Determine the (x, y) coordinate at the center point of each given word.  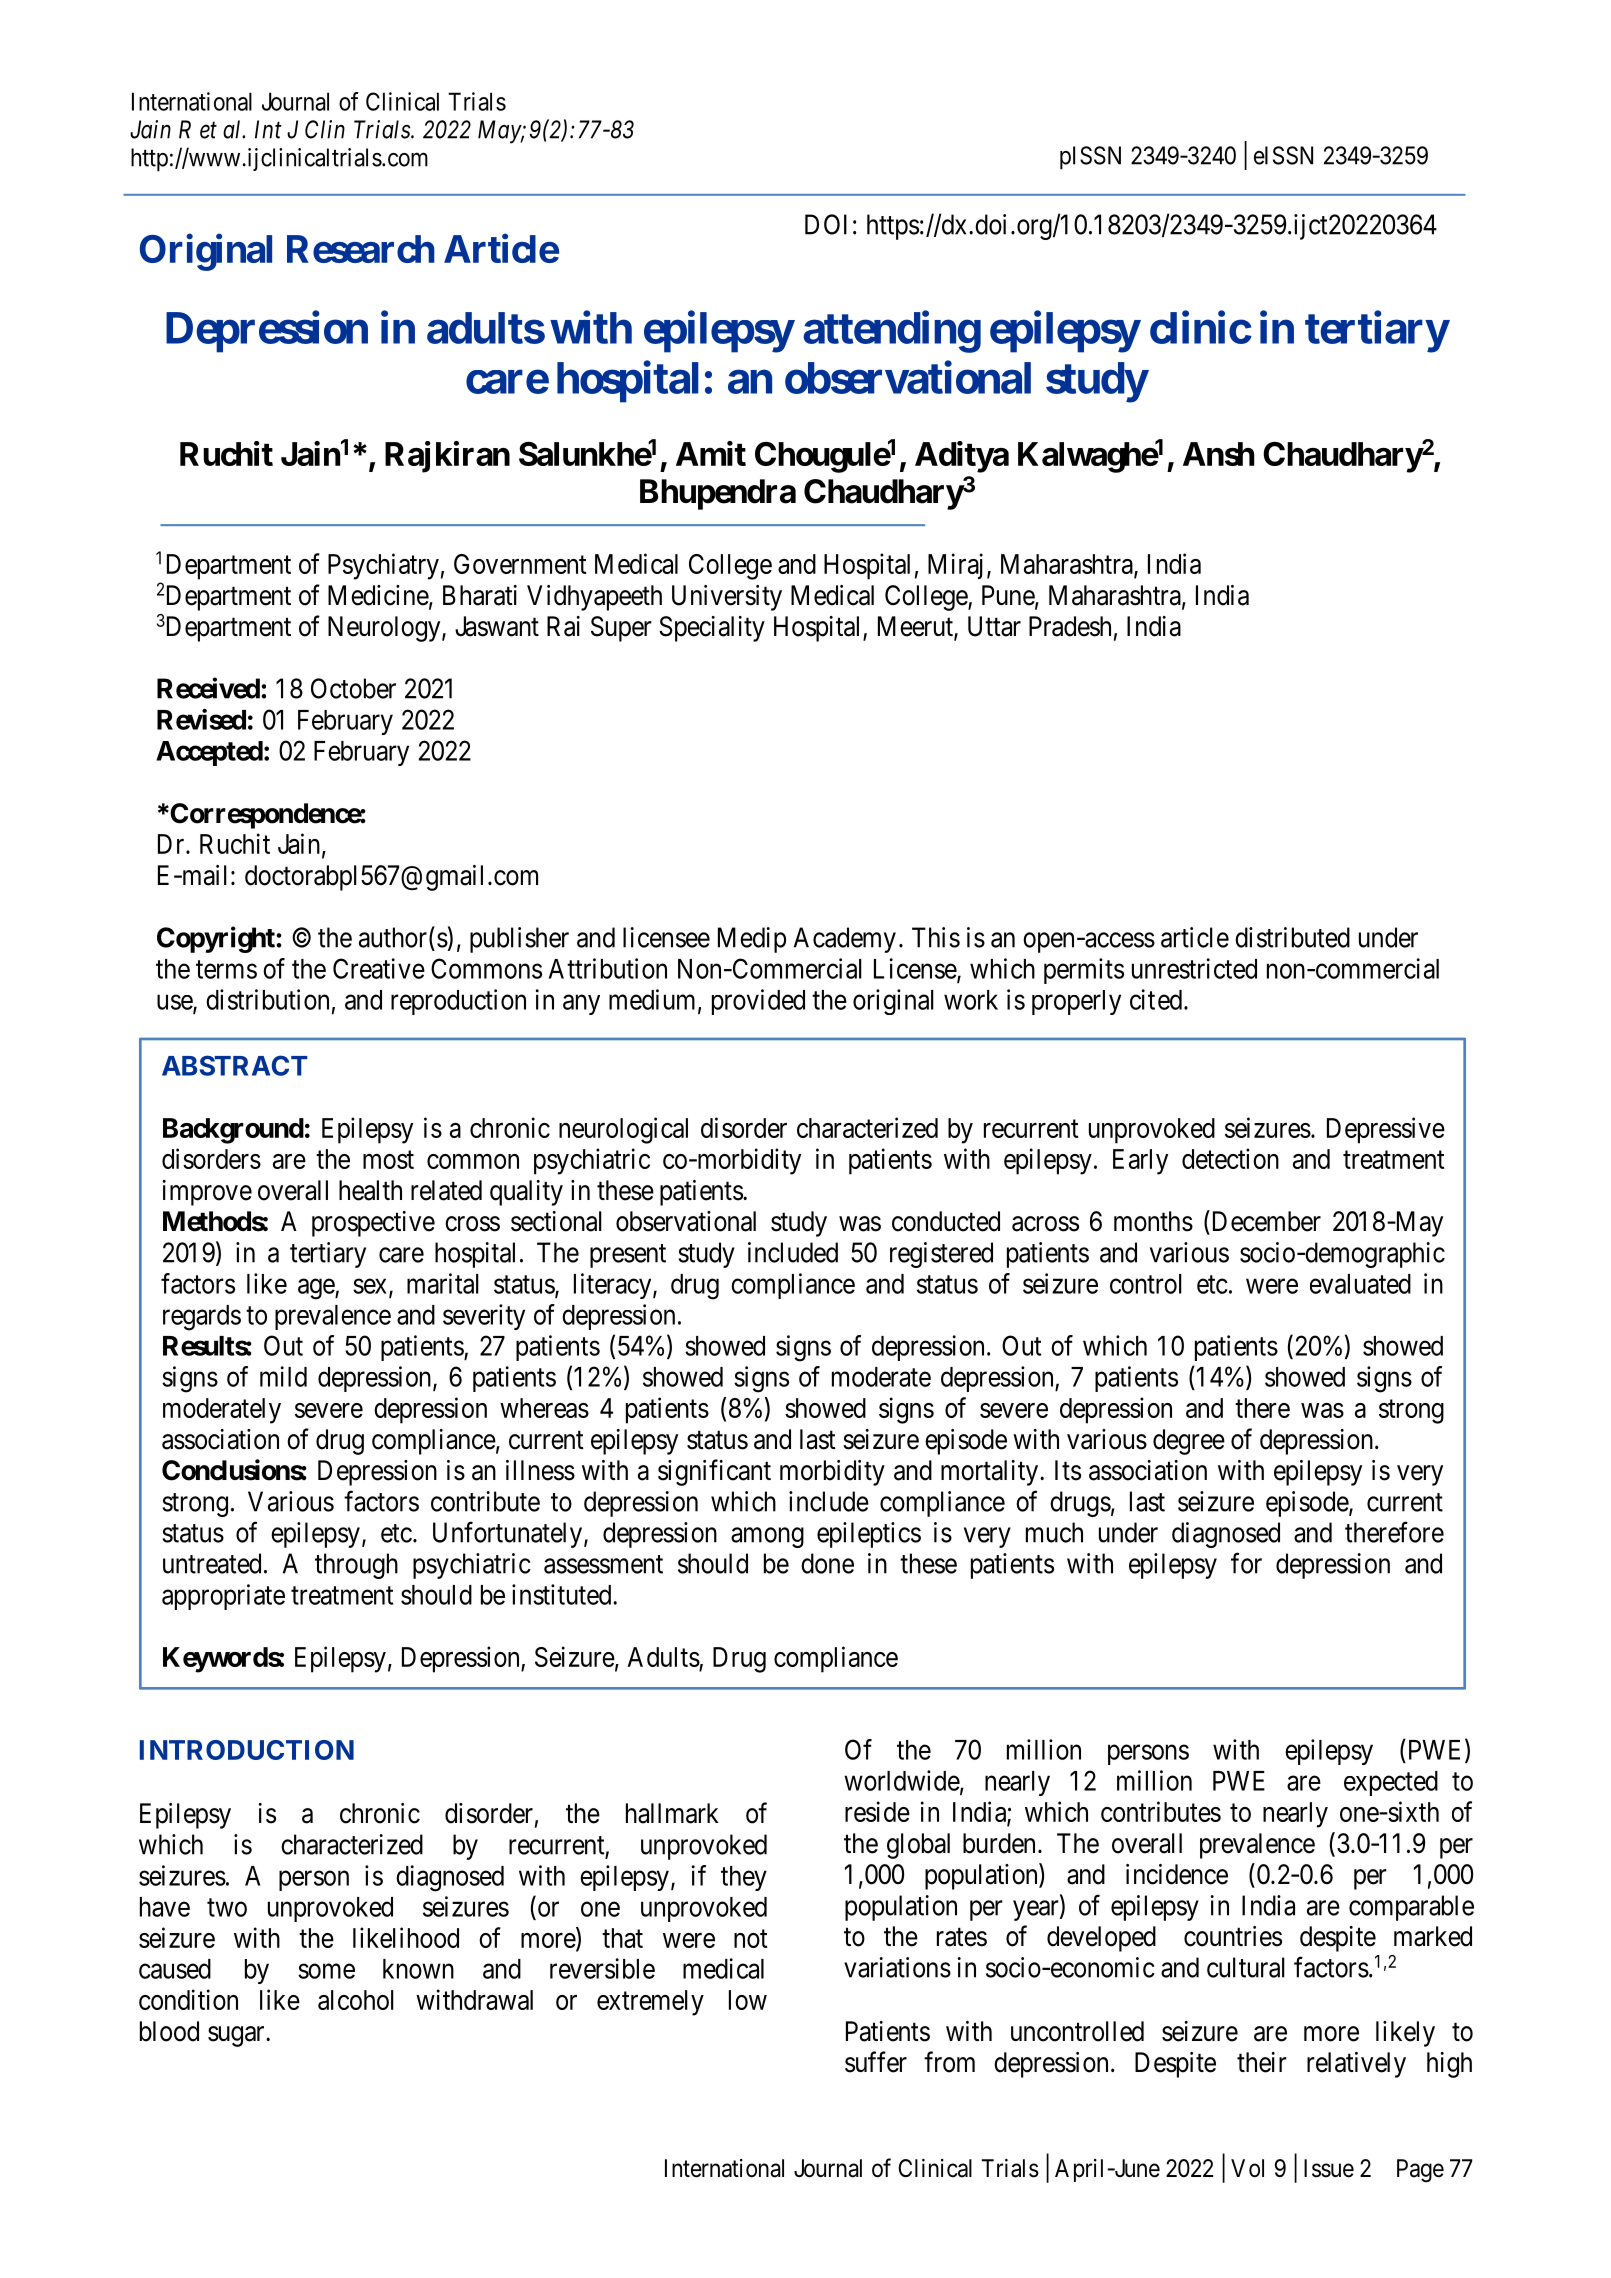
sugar (237, 2036)
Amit (711, 453)
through (356, 1566)
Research (361, 249)
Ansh (1219, 454)
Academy (845, 940)
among (767, 1537)
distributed (1292, 937)
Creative (379, 968)
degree (1189, 1442)
